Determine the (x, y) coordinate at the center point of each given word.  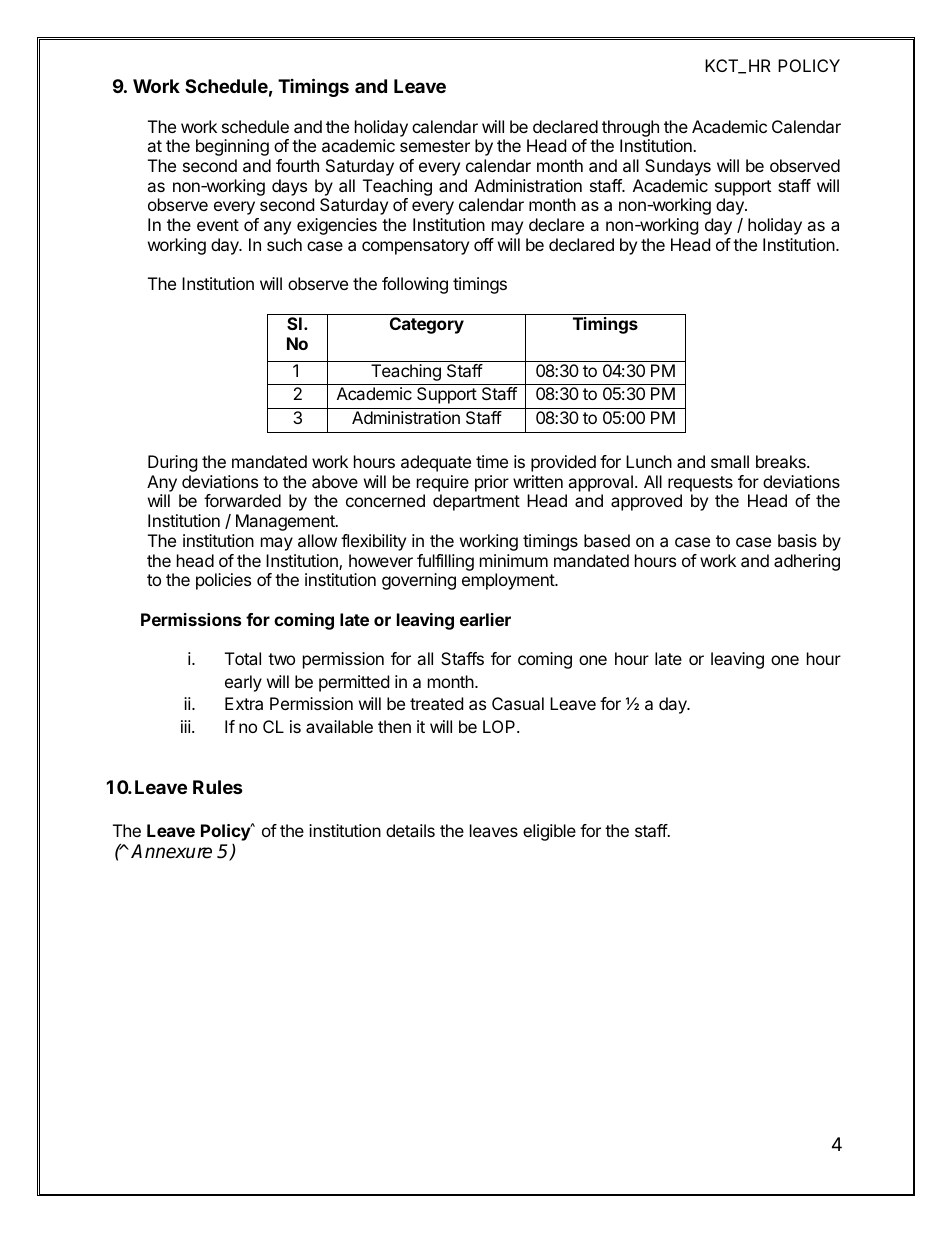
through (630, 128)
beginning (232, 147)
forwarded (242, 500)
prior (492, 483)
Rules (218, 787)
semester (435, 146)
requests (700, 484)
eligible (549, 832)
